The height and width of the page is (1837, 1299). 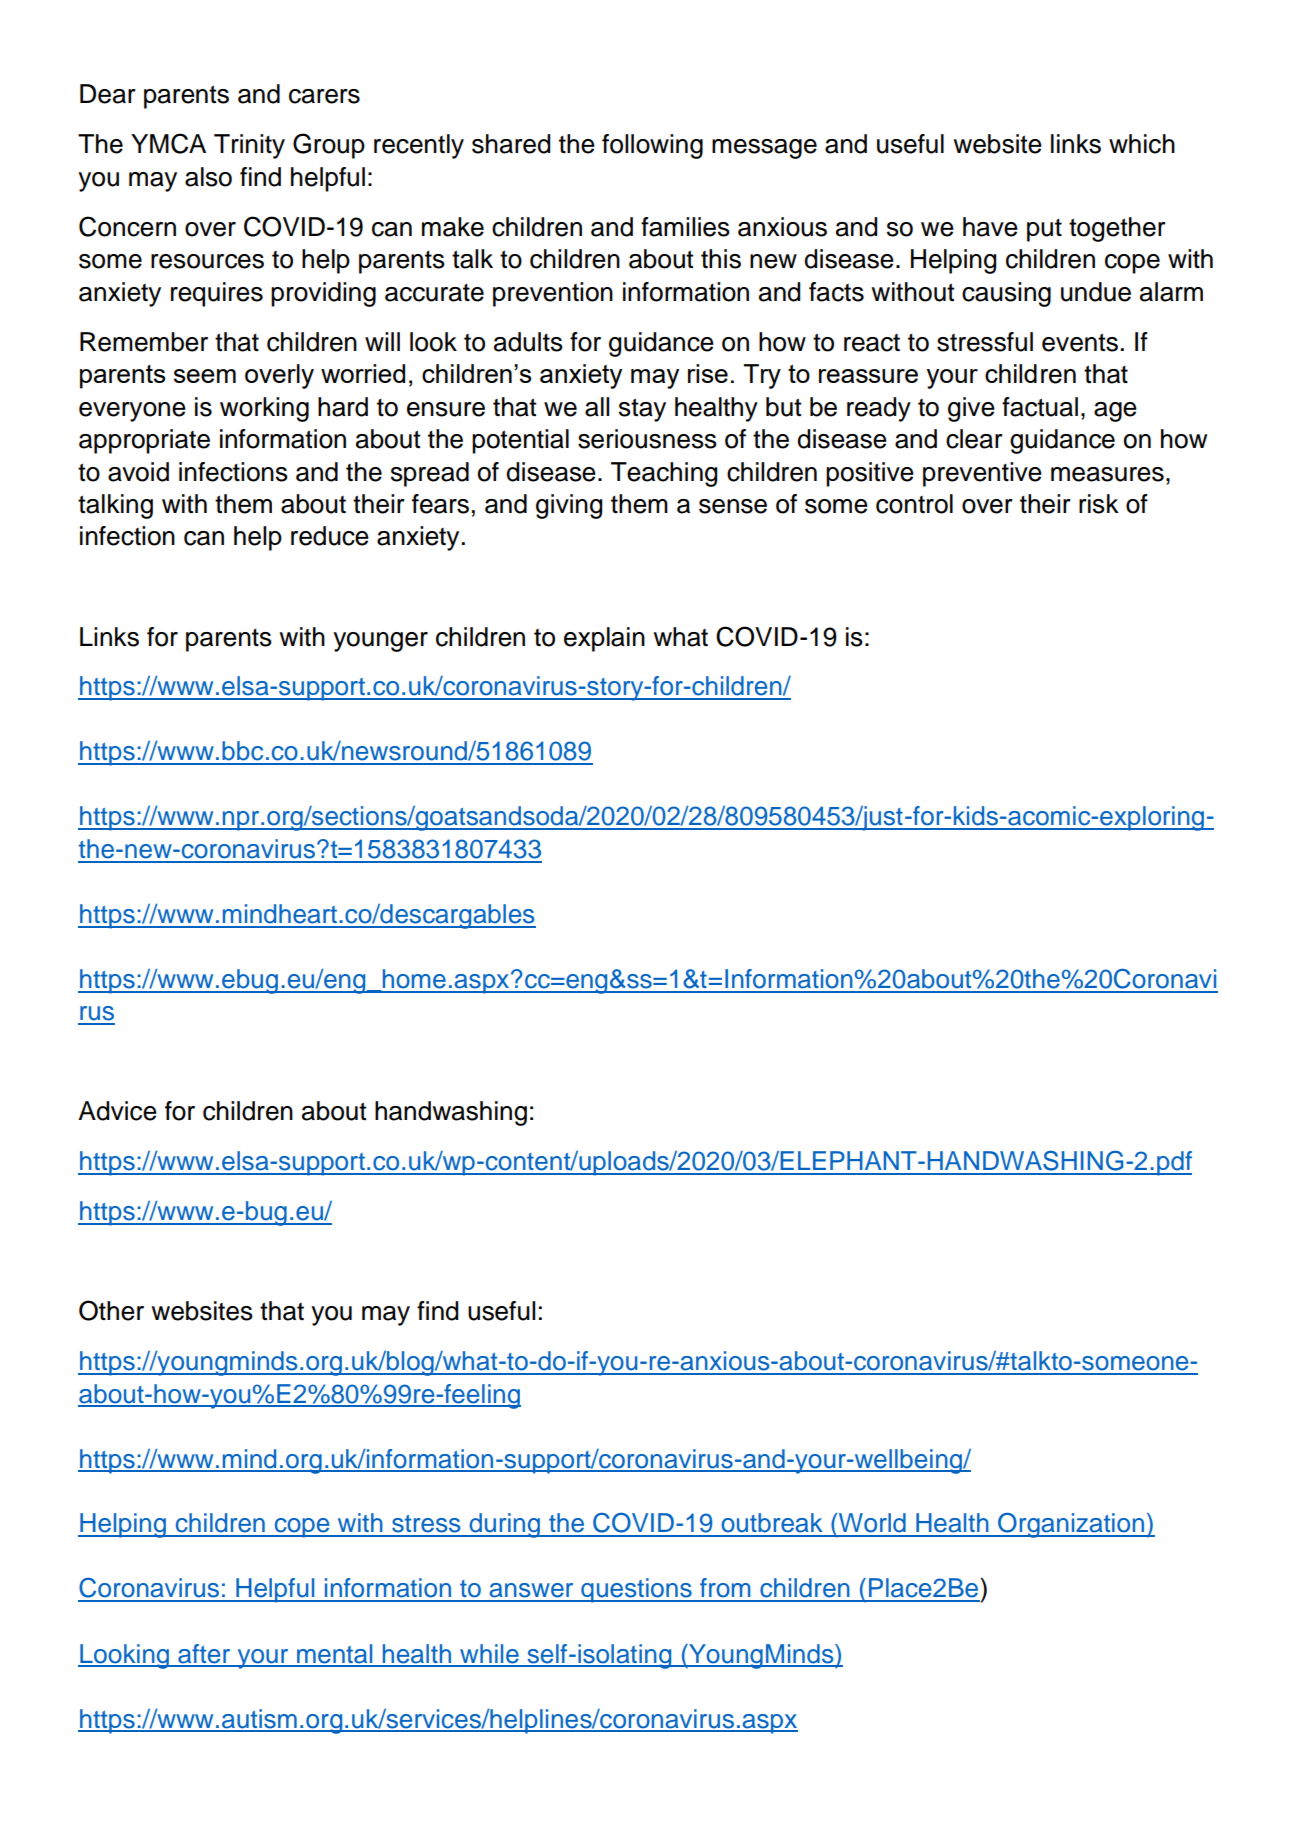 What do you see at coordinates (264, 409) in the page?
I see `working` at bounding box center [264, 409].
